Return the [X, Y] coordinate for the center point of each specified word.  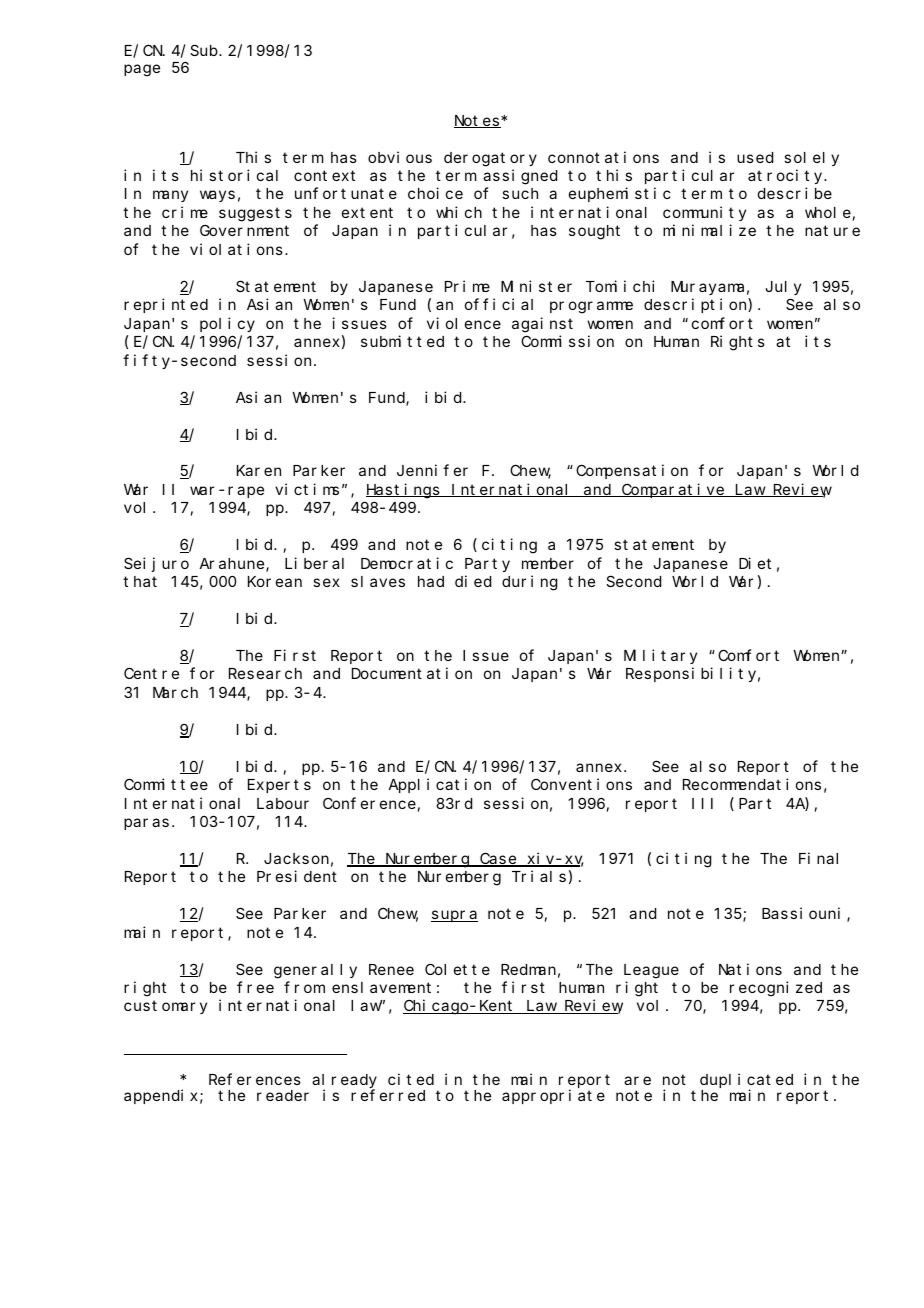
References [255, 1079]
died [473, 581]
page [142, 70]
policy [227, 324]
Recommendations [752, 784]
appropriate [553, 1096]
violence [464, 323]
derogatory [490, 159]
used [755, 157]
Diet [755, 563]
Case [498, 860]
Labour [283, 803]
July [783, 288]
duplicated [746, 1081]
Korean [275, 582]
